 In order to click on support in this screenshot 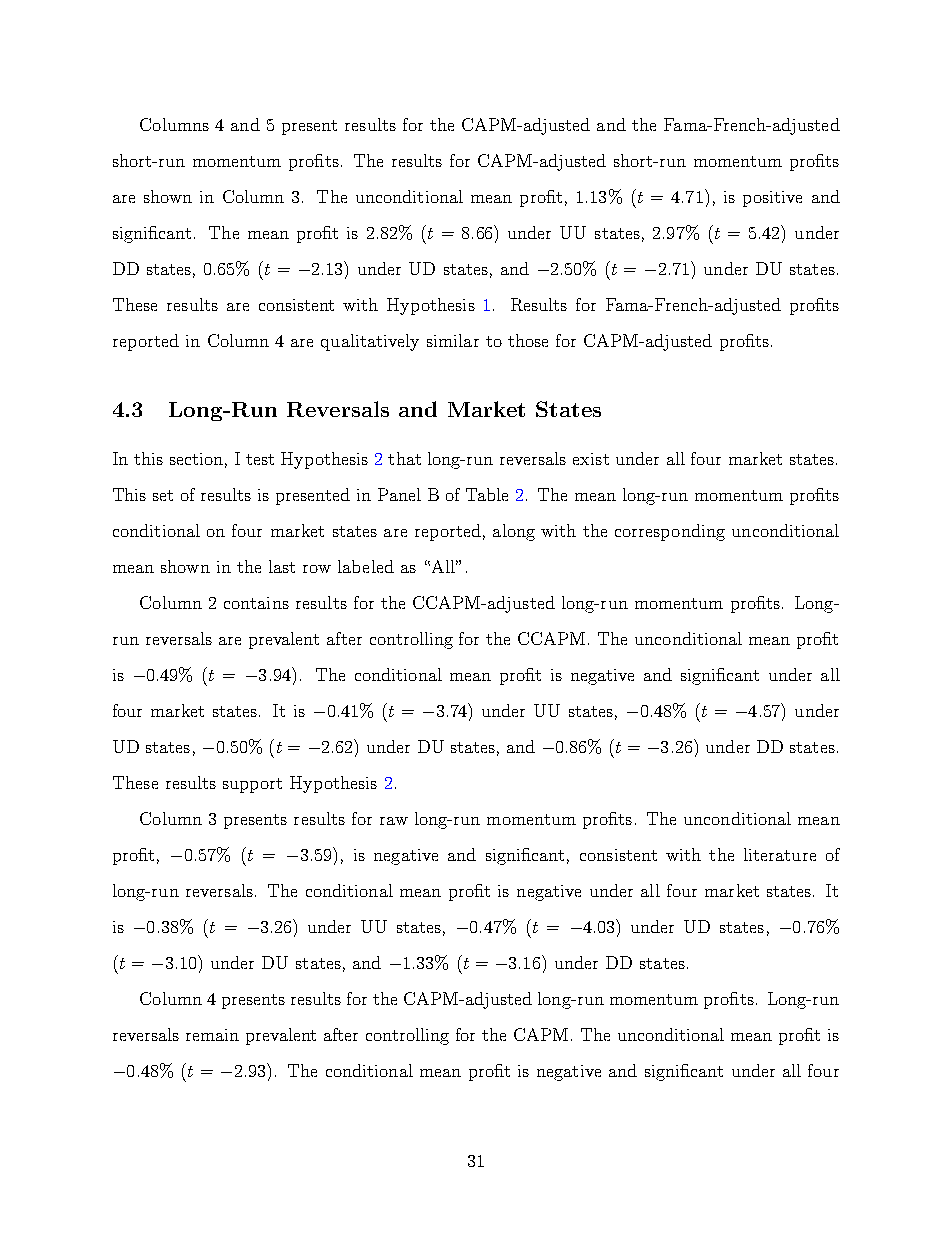, I will do `click(252, 785)`.
